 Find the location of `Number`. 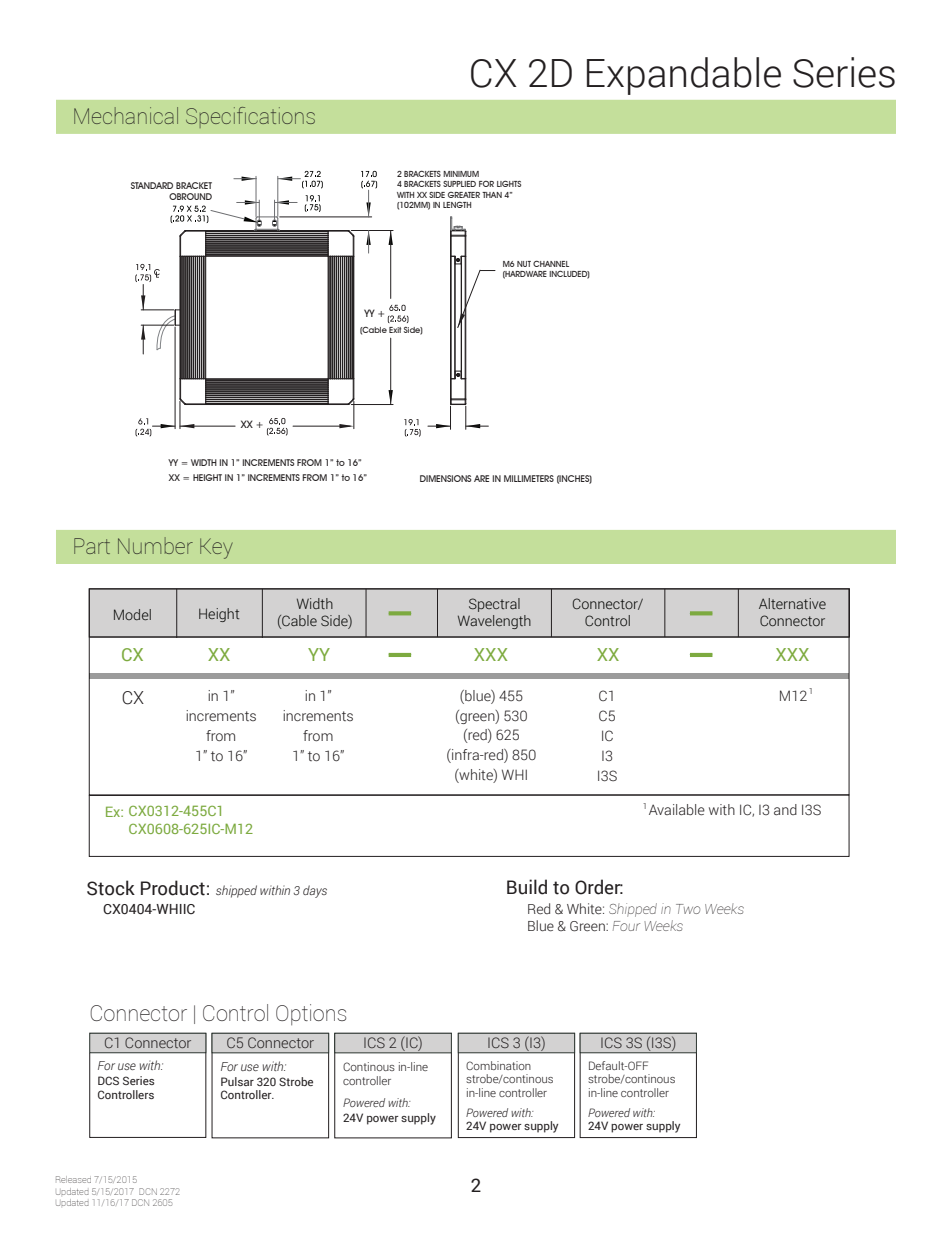

Number is located at coordinates (155, 545).
